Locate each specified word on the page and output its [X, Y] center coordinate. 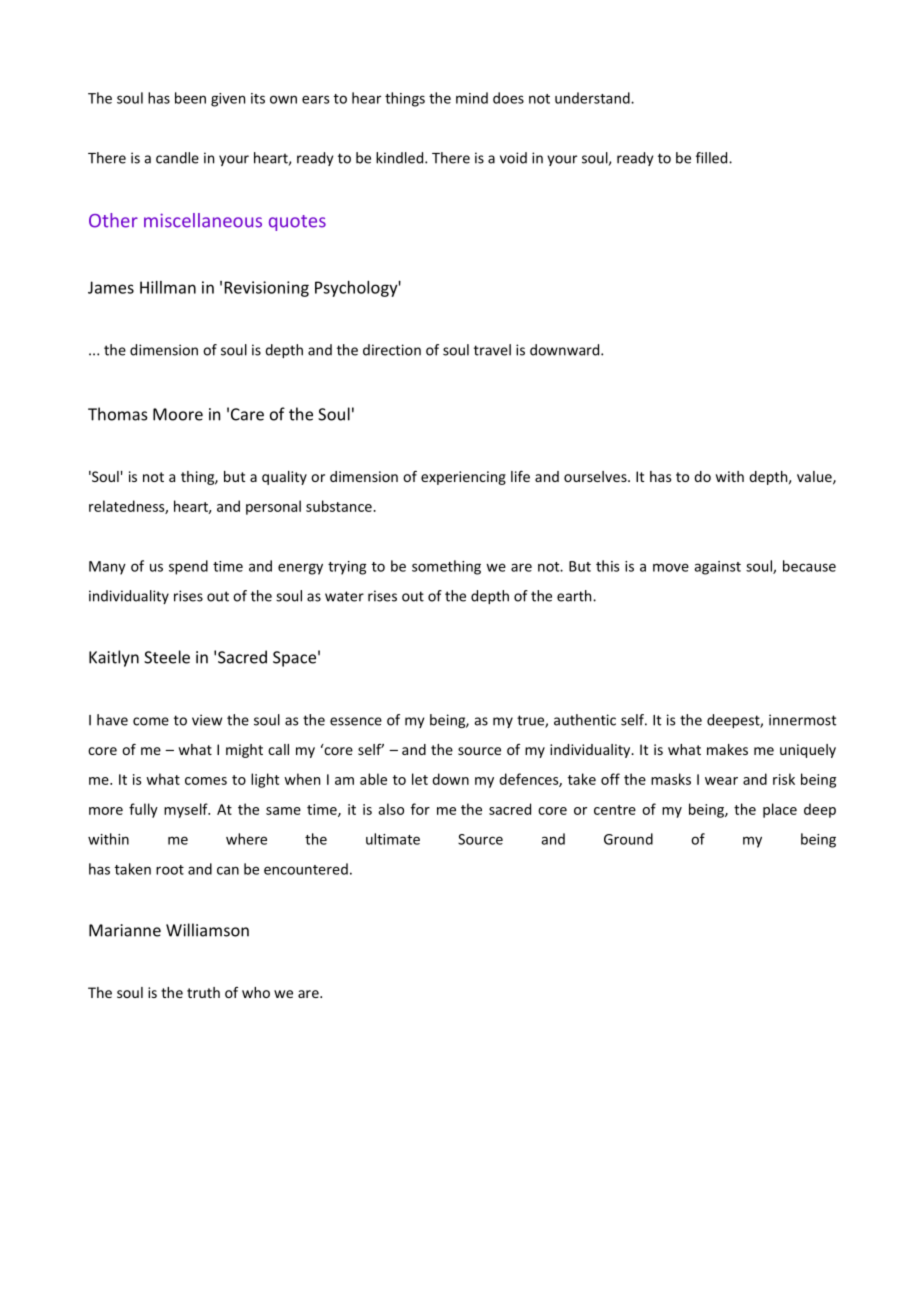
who [256, 992]
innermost [802, 720]
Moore [178, 414]
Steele [167, 657]
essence [356, 721]
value [815, 477]
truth [203, 992]
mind [472, 98]
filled [713, 158]
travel [492, 350]
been [190, 98]
